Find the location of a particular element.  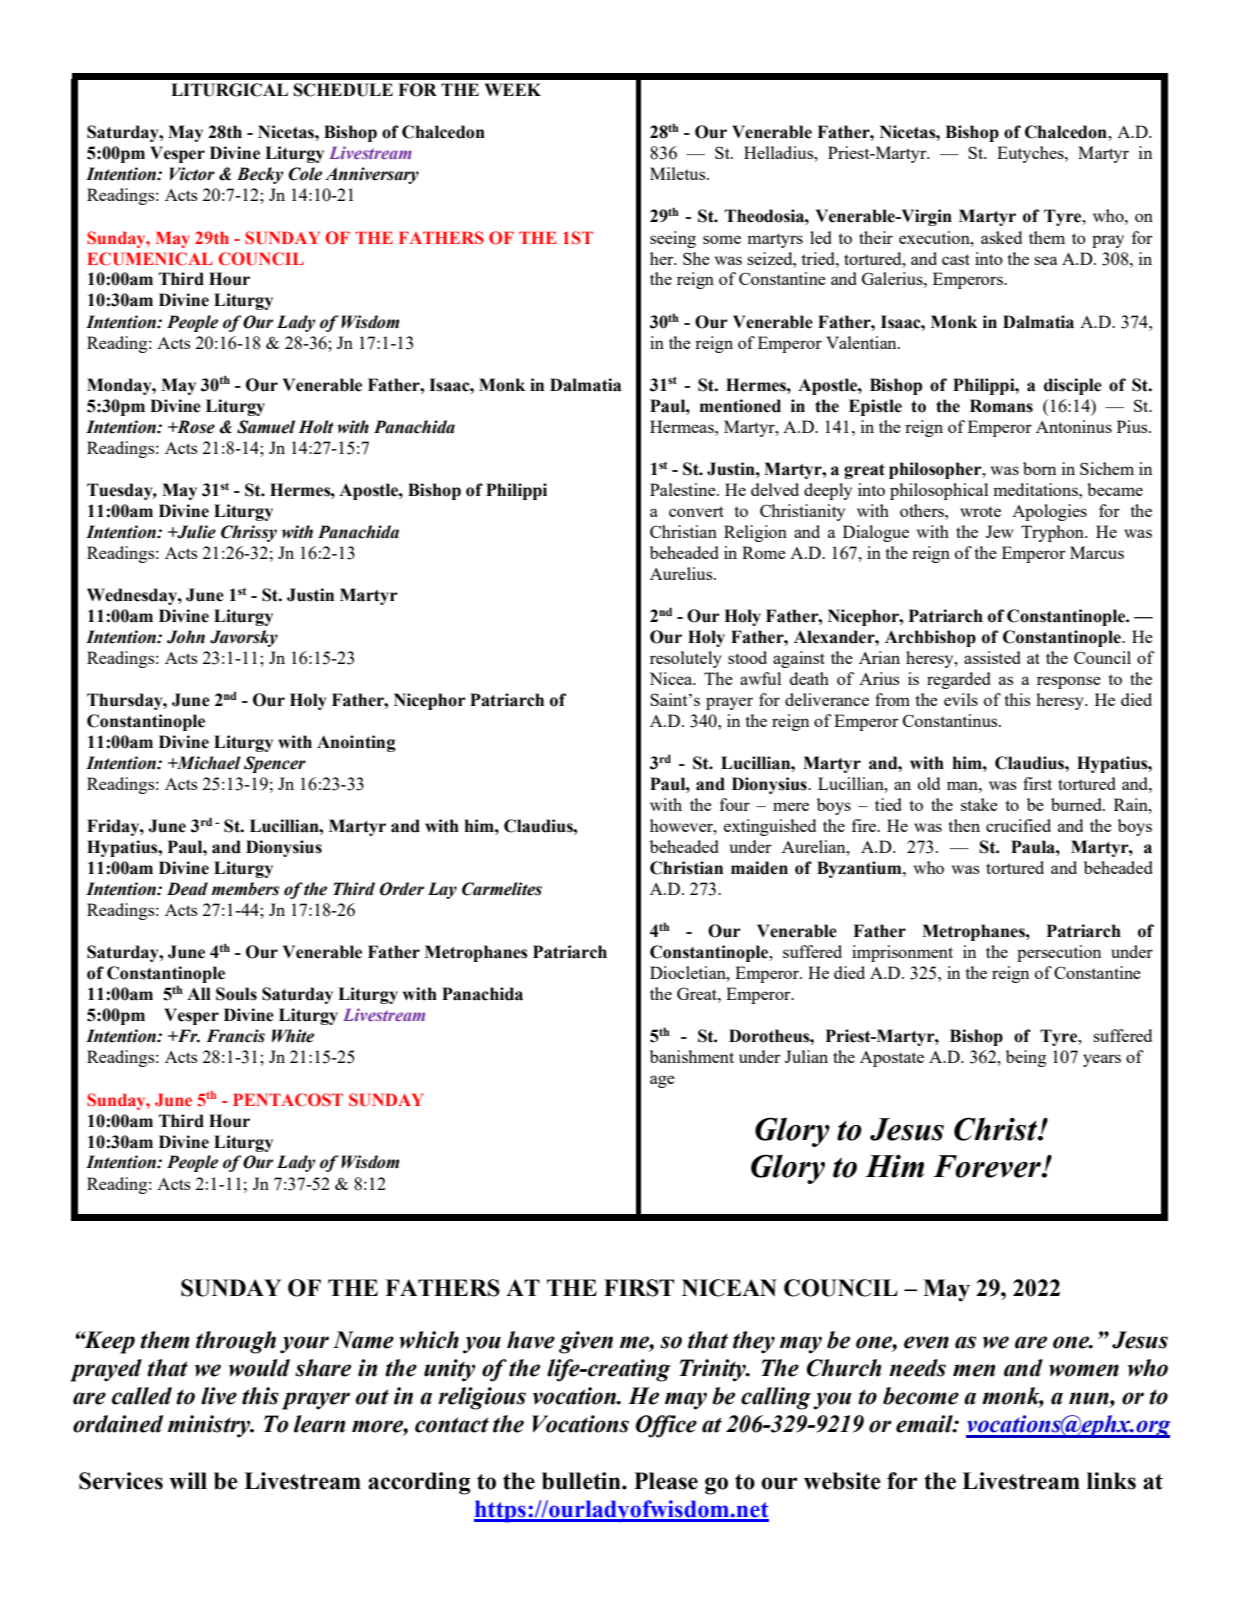

WEEK is located at coordinates (513, 89).
